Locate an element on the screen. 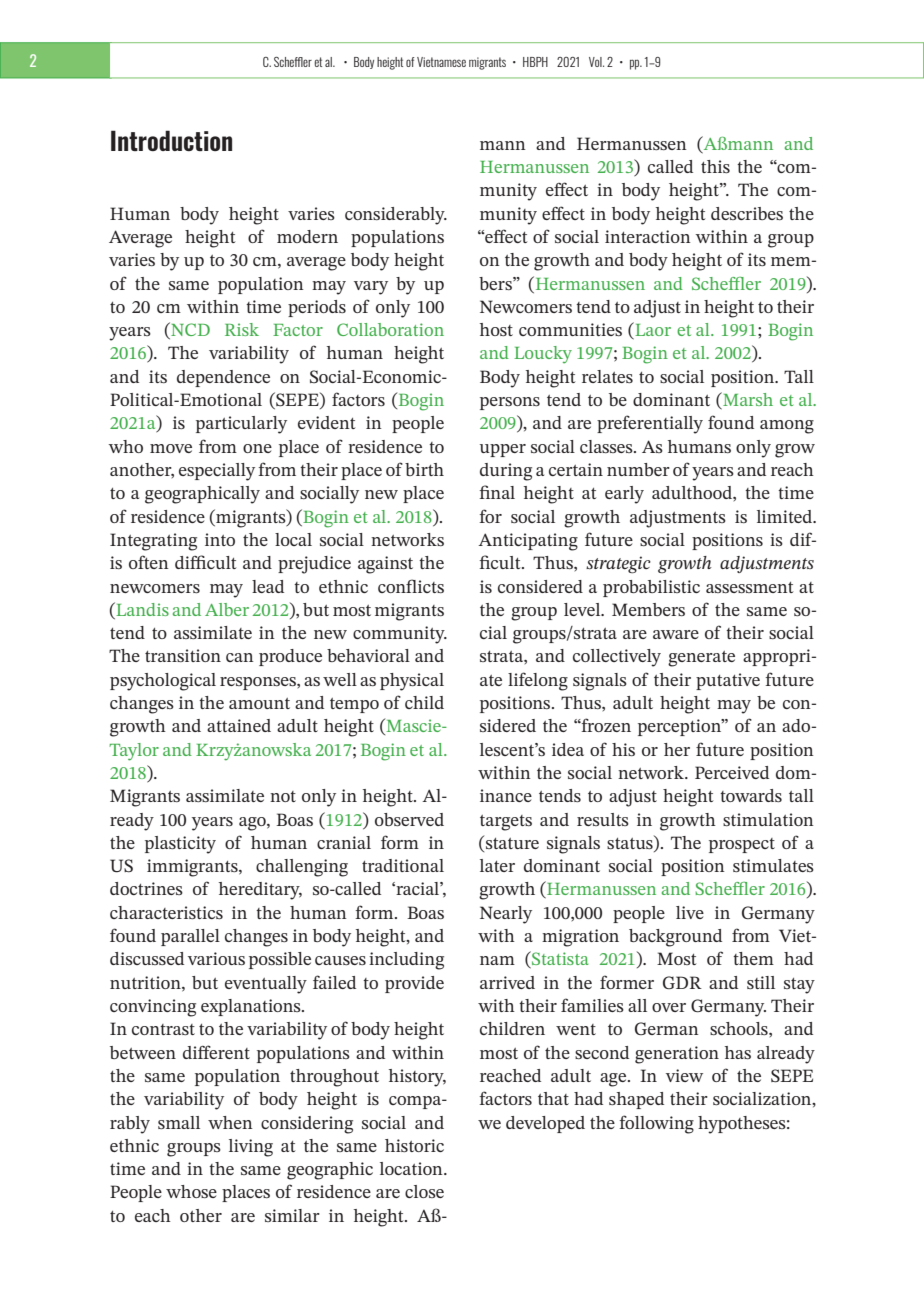 This screenshot has height=1308, width=924. generate is located at coordinates (701, 659).
